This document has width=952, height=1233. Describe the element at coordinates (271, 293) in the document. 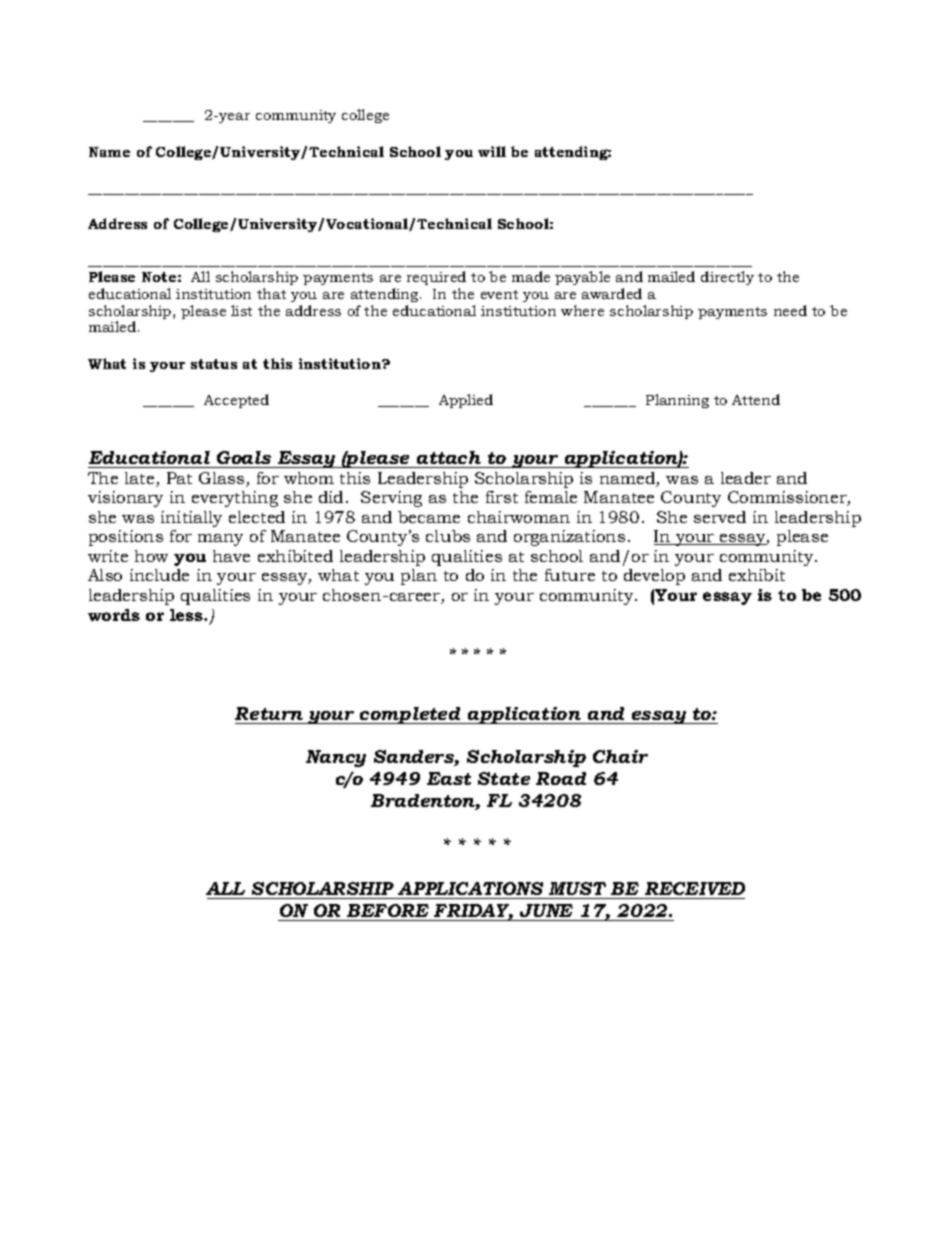

I see `that` at that location.
